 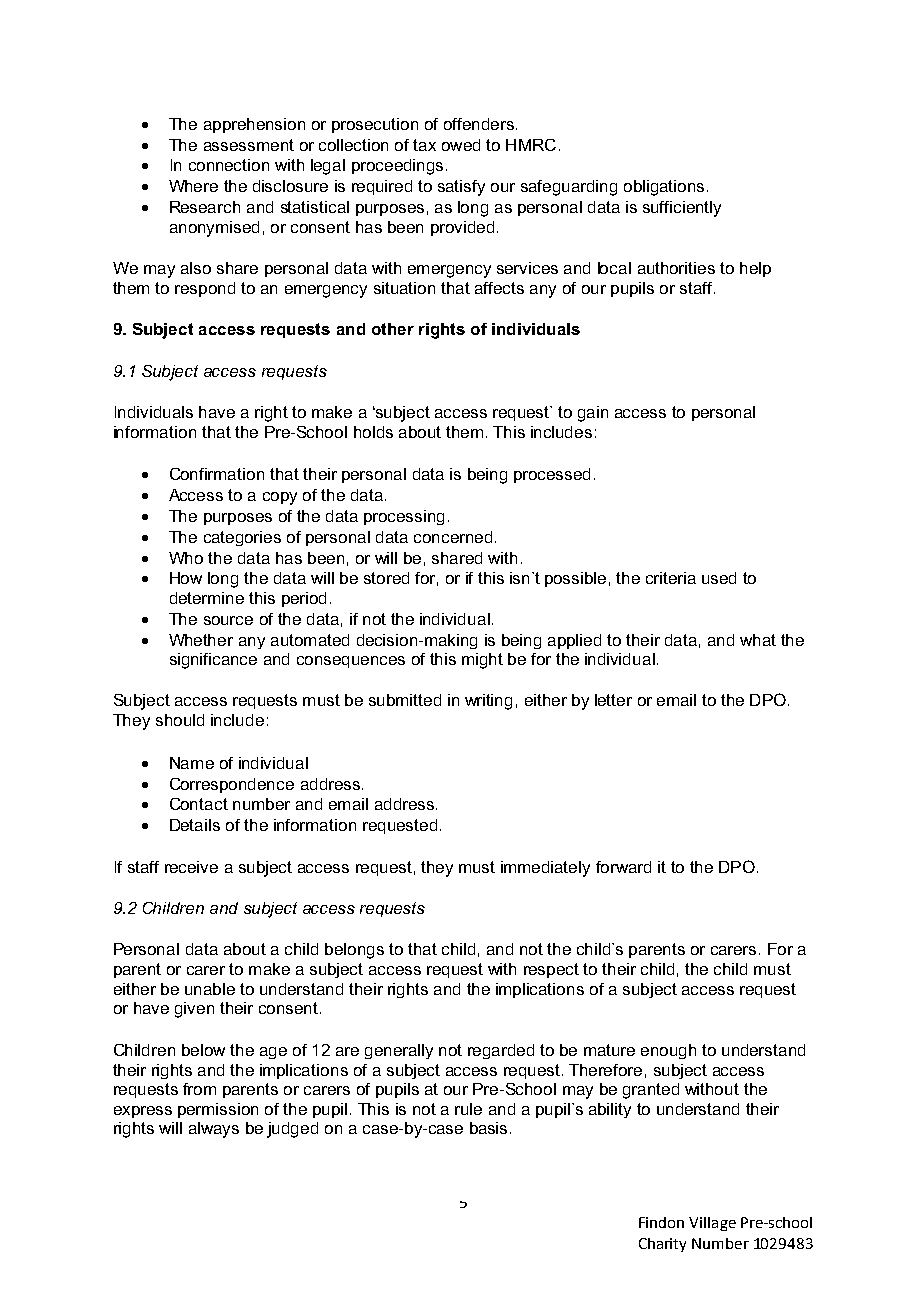 What do you see at coordinates (545, 869) in the document?
I see `immediately` at bounding box center [545, 869].
